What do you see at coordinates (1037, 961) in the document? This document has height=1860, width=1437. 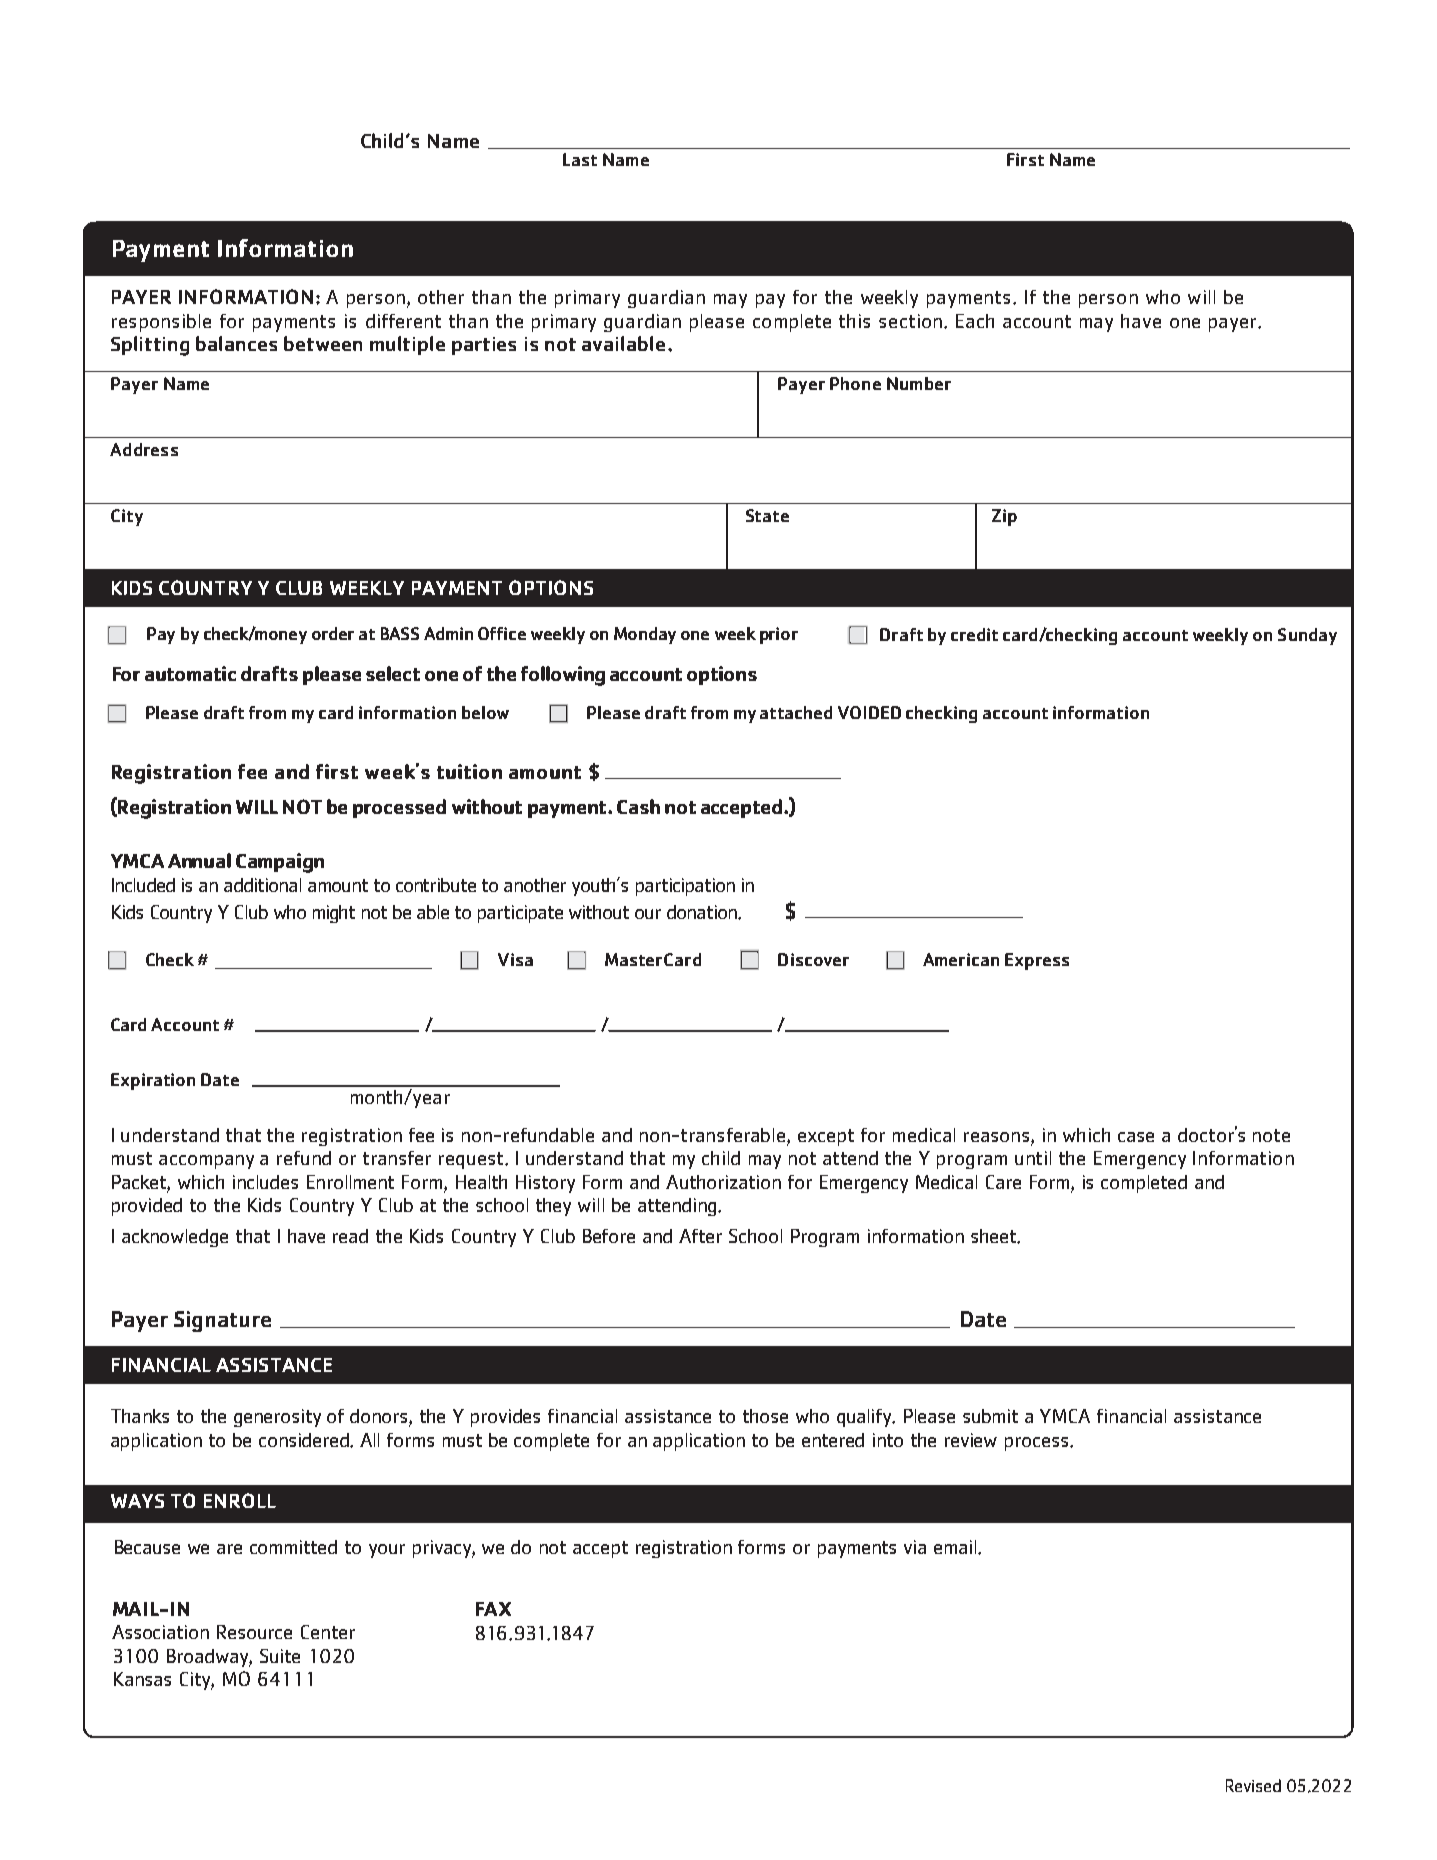 I see `Express` at bounding box center [1037, 961].
